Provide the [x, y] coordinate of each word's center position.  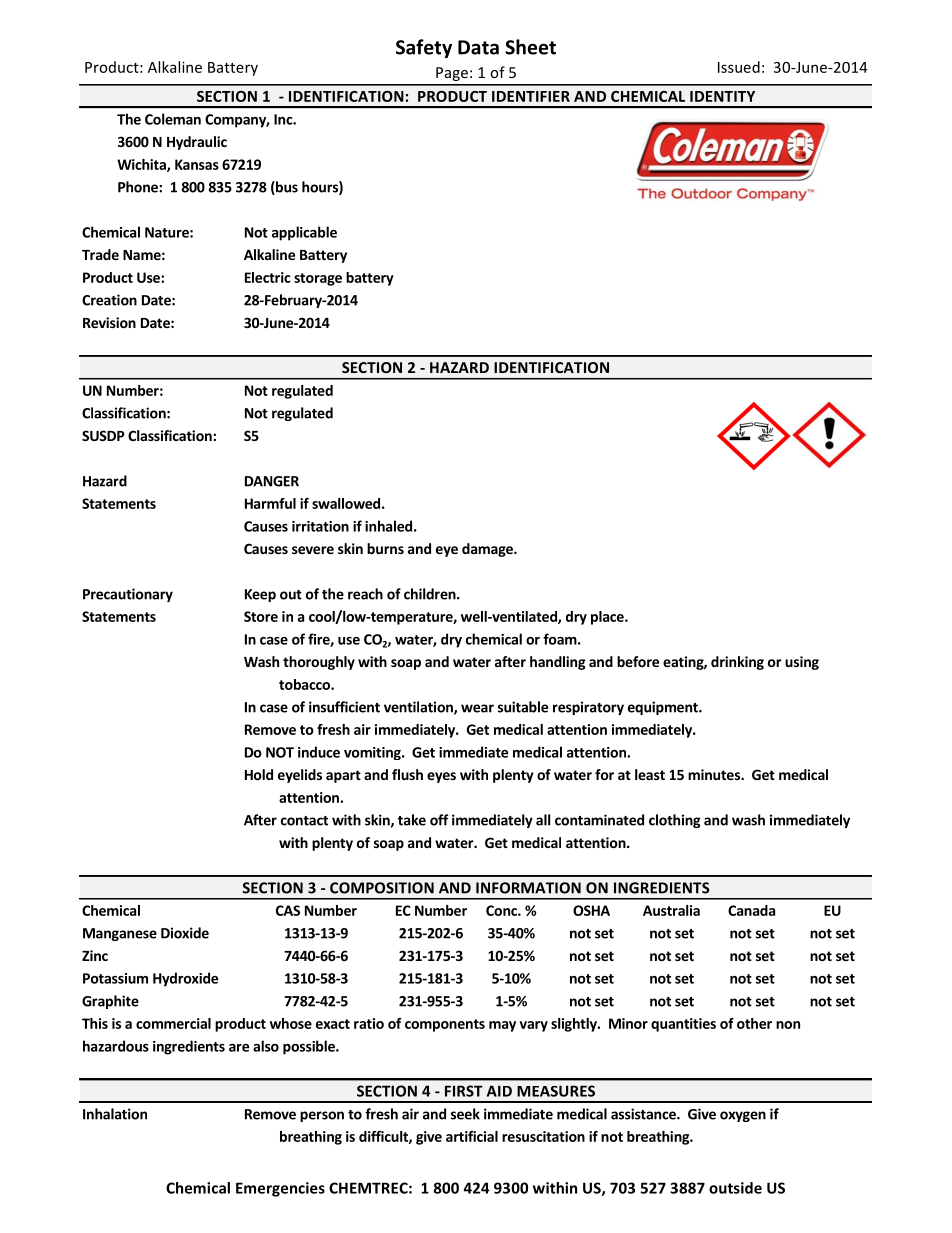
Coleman [173, 119]
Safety [424, 48]
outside [735, 1188]
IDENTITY [722, 96]
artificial [472, 1136]
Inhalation [115, 1114]
